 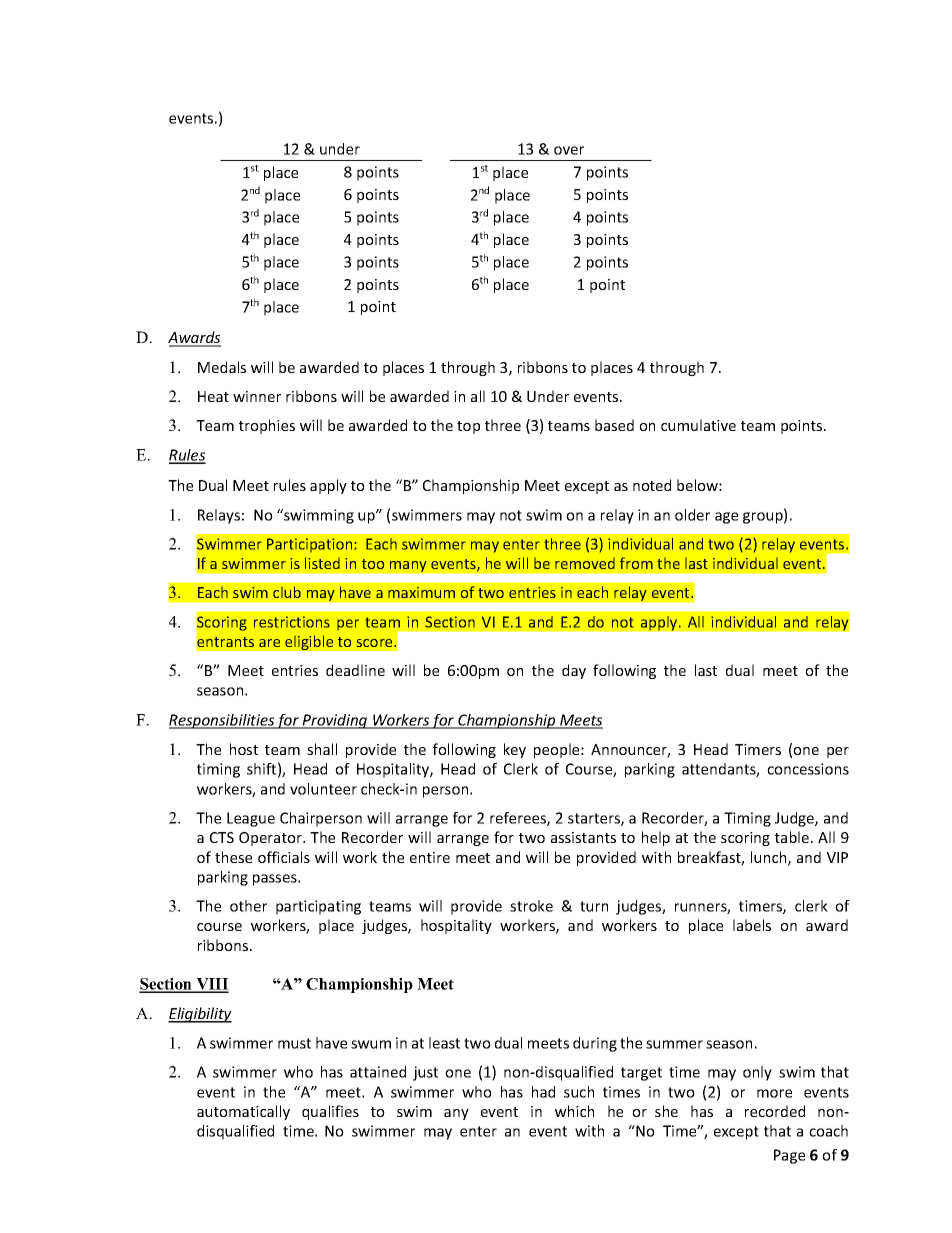 What do you see at coordinates (752, 925) in the screenshot?
I see `labels` at bounding box center [752, 925].
